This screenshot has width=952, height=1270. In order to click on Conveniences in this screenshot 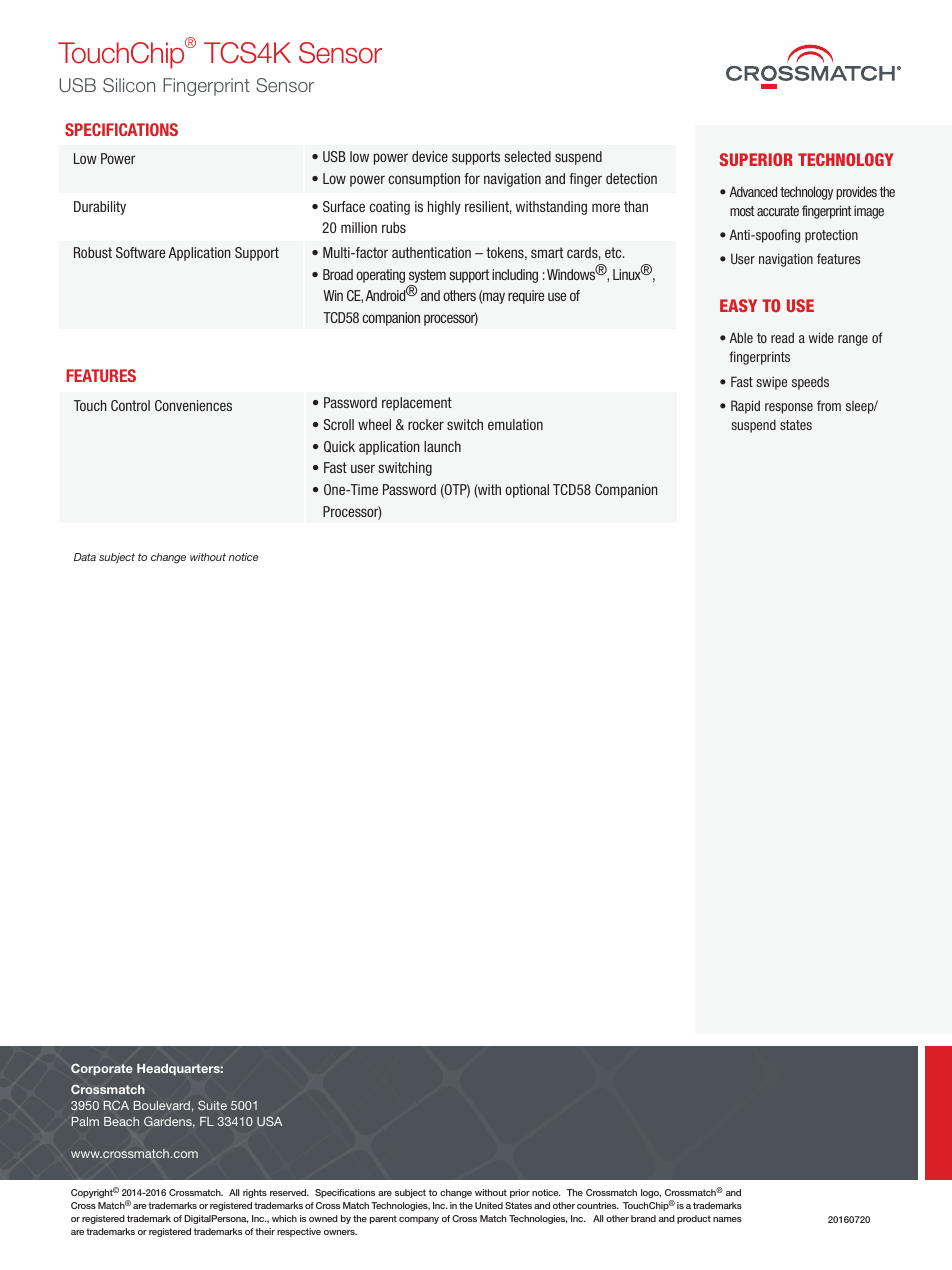, I will do `click(193, 405)`.
